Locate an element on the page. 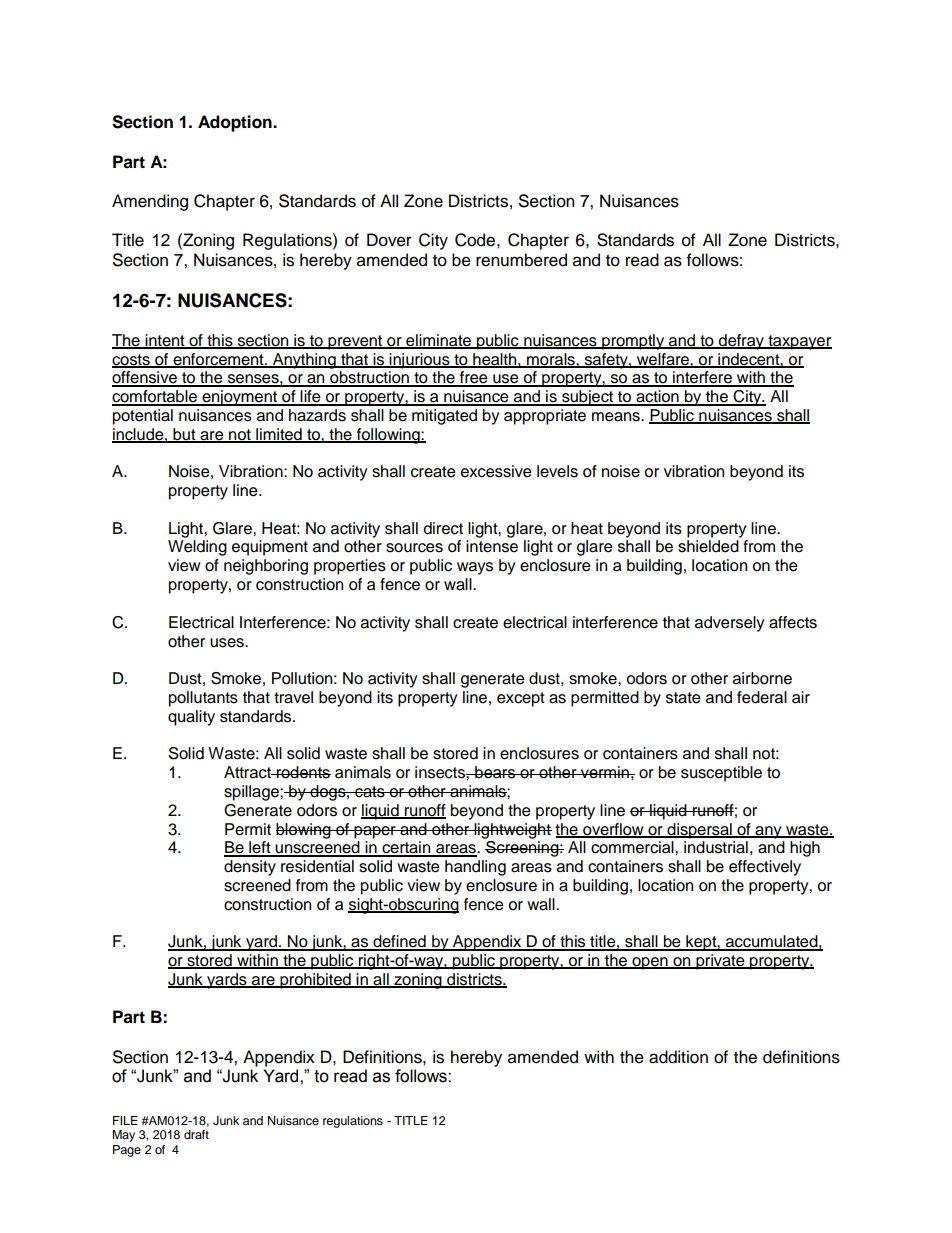 The width and height of the image is (952, 1233). private is located at coordinates (720, 962).
